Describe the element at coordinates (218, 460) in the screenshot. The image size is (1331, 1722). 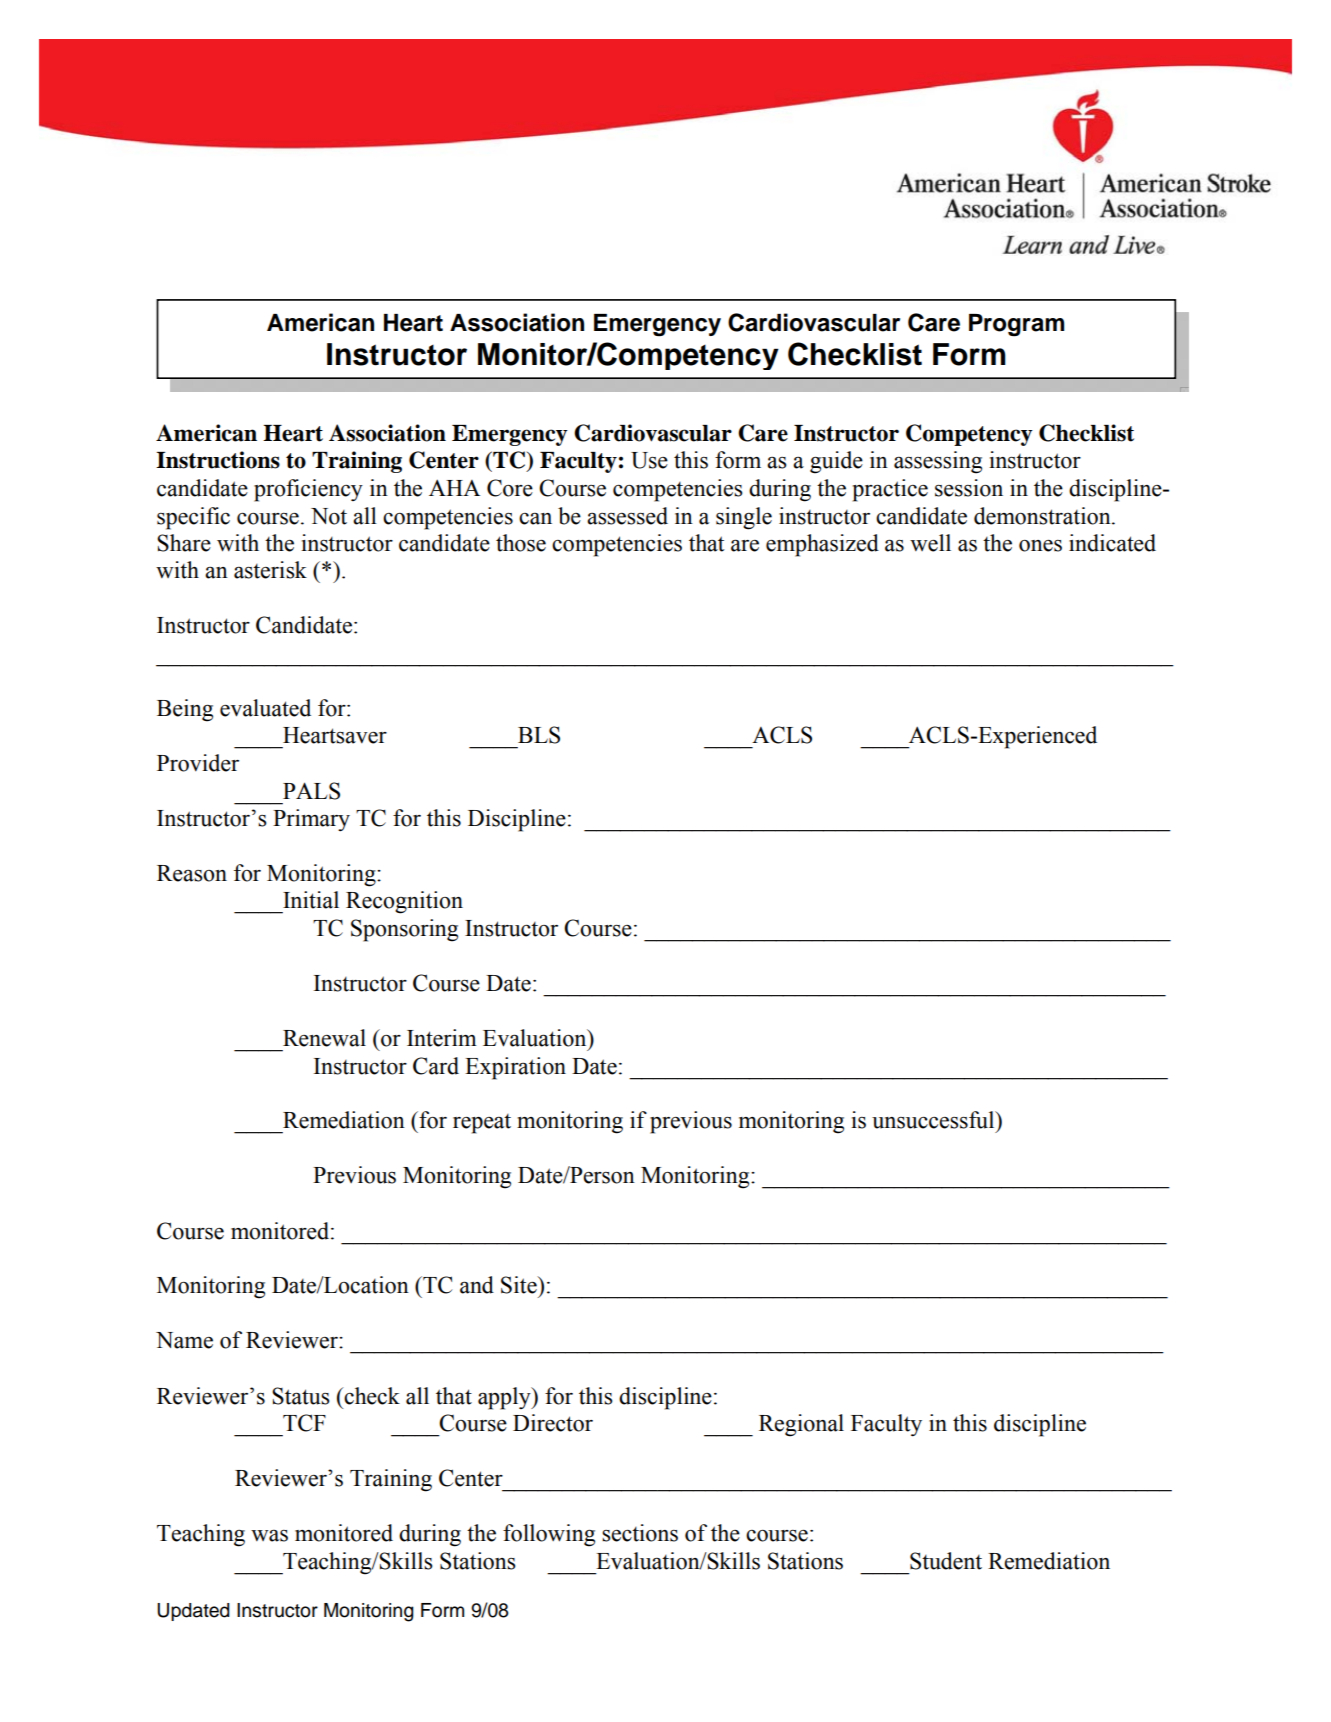
I see `Instructions` at that location.
